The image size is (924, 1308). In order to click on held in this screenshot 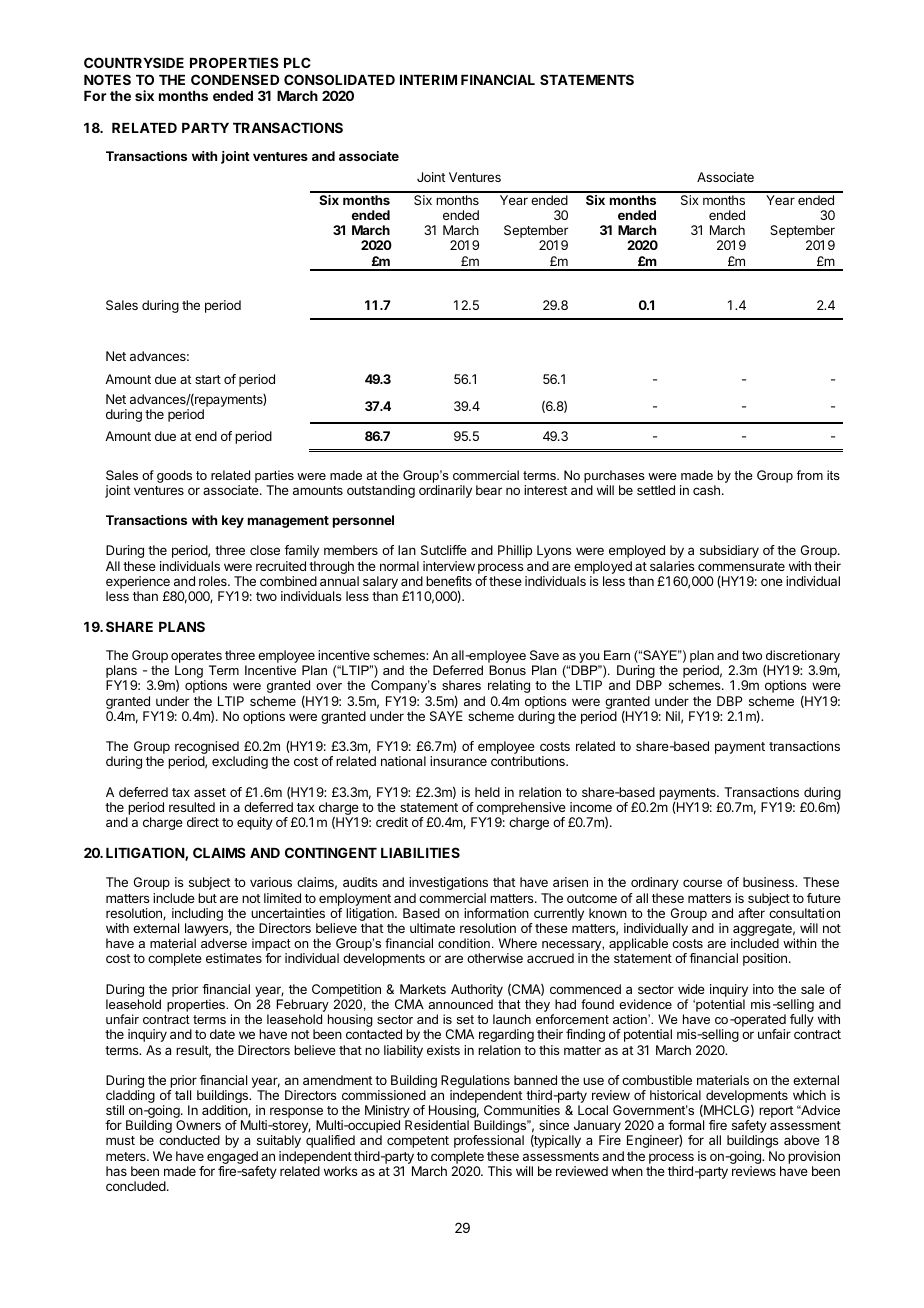, I will do `click(487, 792)`.
